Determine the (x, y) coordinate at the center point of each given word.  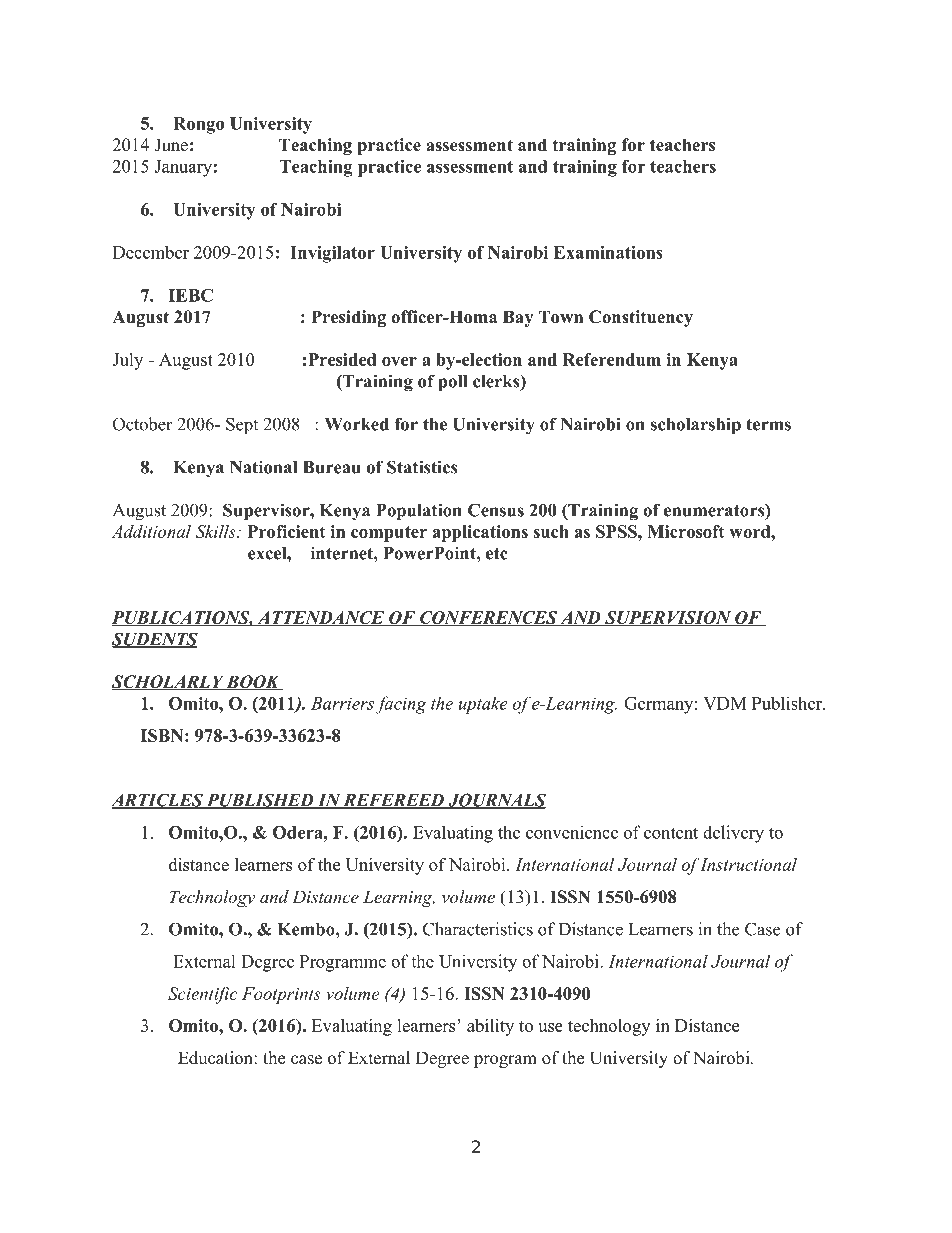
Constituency (641, 318)
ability (490, 1027)
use (550, 1027)
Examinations (608, 252)
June (171, 145)
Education (216, 1058)
